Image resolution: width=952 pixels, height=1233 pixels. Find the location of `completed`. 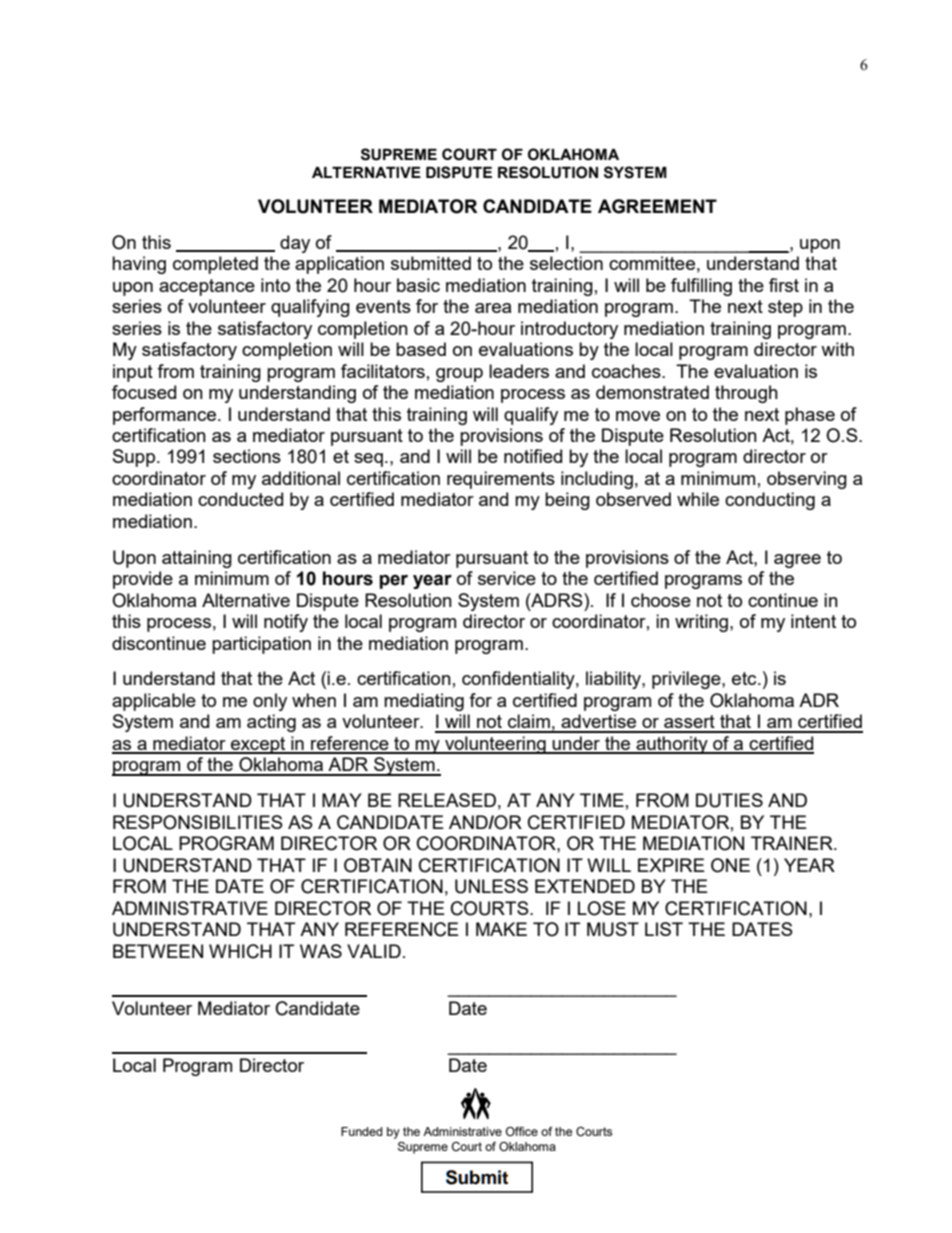

completed is located at coordinates (215, 265).
